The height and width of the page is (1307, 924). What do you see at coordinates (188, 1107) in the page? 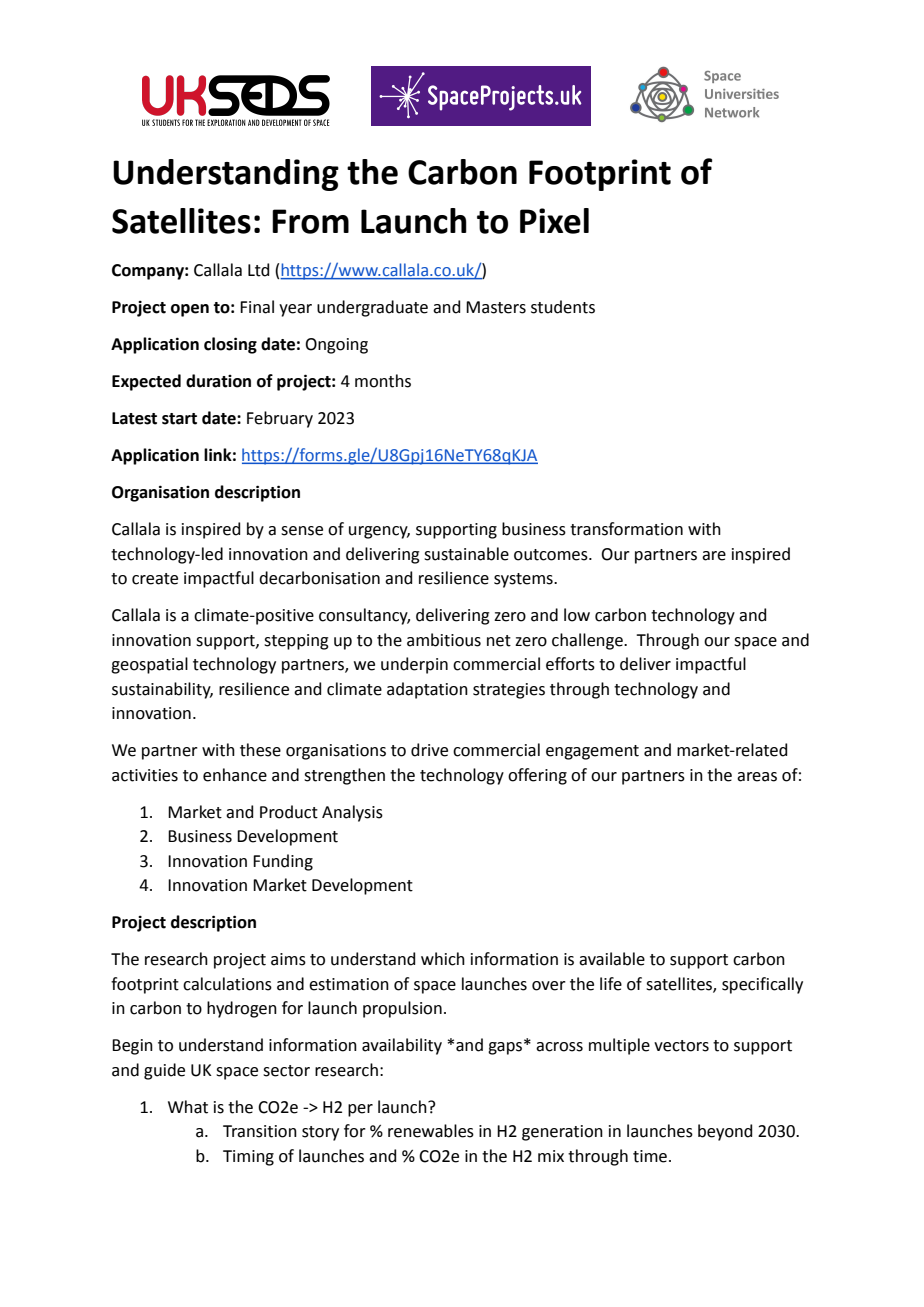
I see `What` at bounding box center [188, 1107].
